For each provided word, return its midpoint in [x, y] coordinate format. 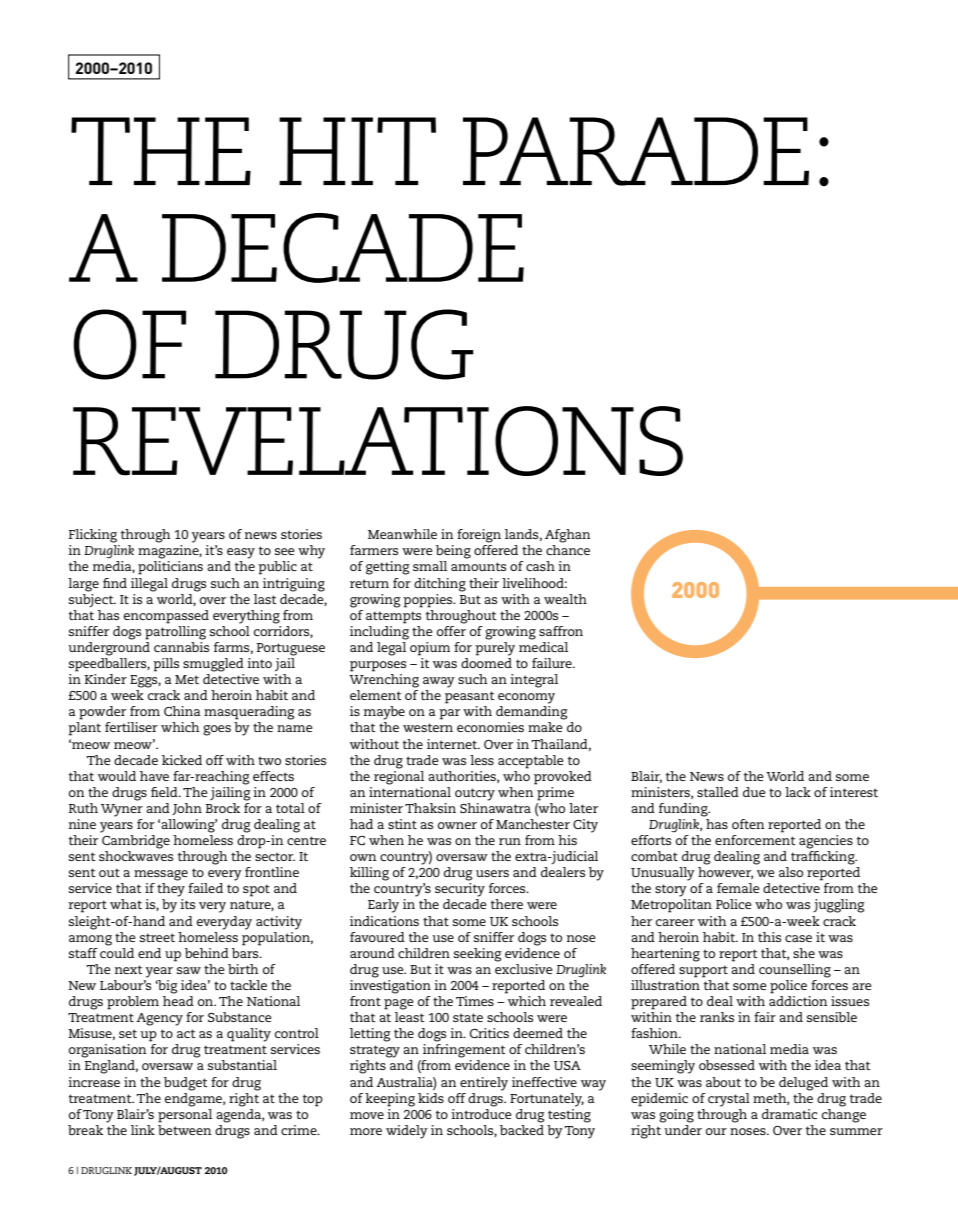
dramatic [790, 1114]
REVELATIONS [378, 441]
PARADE [636, 151]
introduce [481, 1112]
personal [185, 1114]
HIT [357, 151]
